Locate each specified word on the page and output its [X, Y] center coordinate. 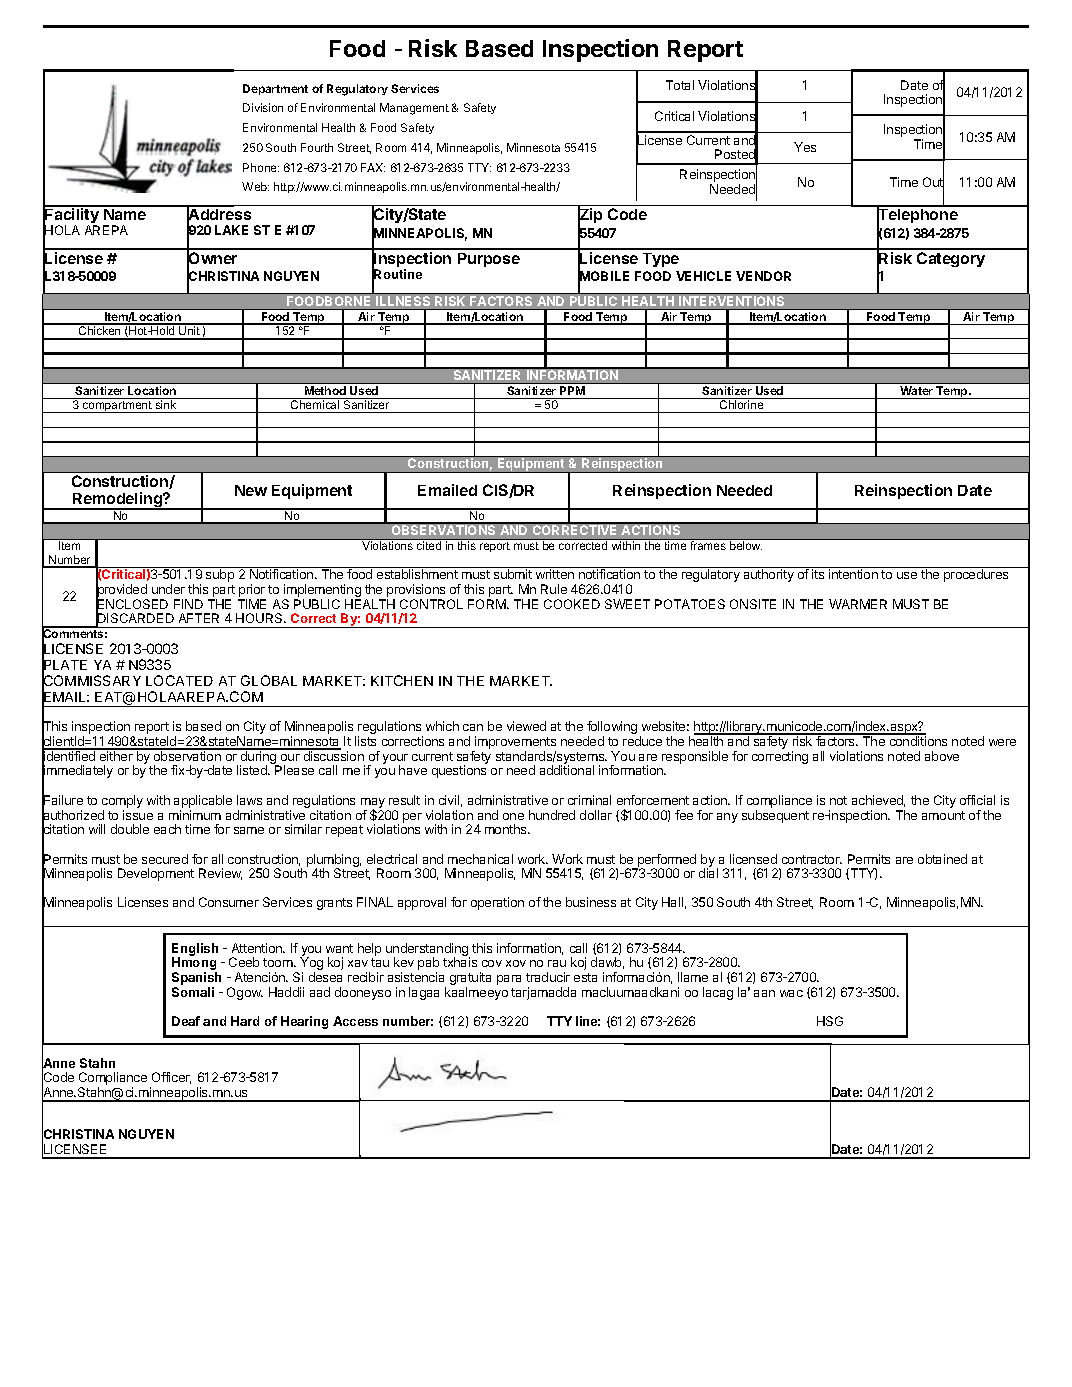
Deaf [186, 1021]
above [942, 756]
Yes [805, 147]
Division [263, 107]
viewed [526, 726]
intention [853, 574]
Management [414, 109]
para [509, 980]
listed [253, 770]
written [555, 574]
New [251, 490]
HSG [830, 1021]
